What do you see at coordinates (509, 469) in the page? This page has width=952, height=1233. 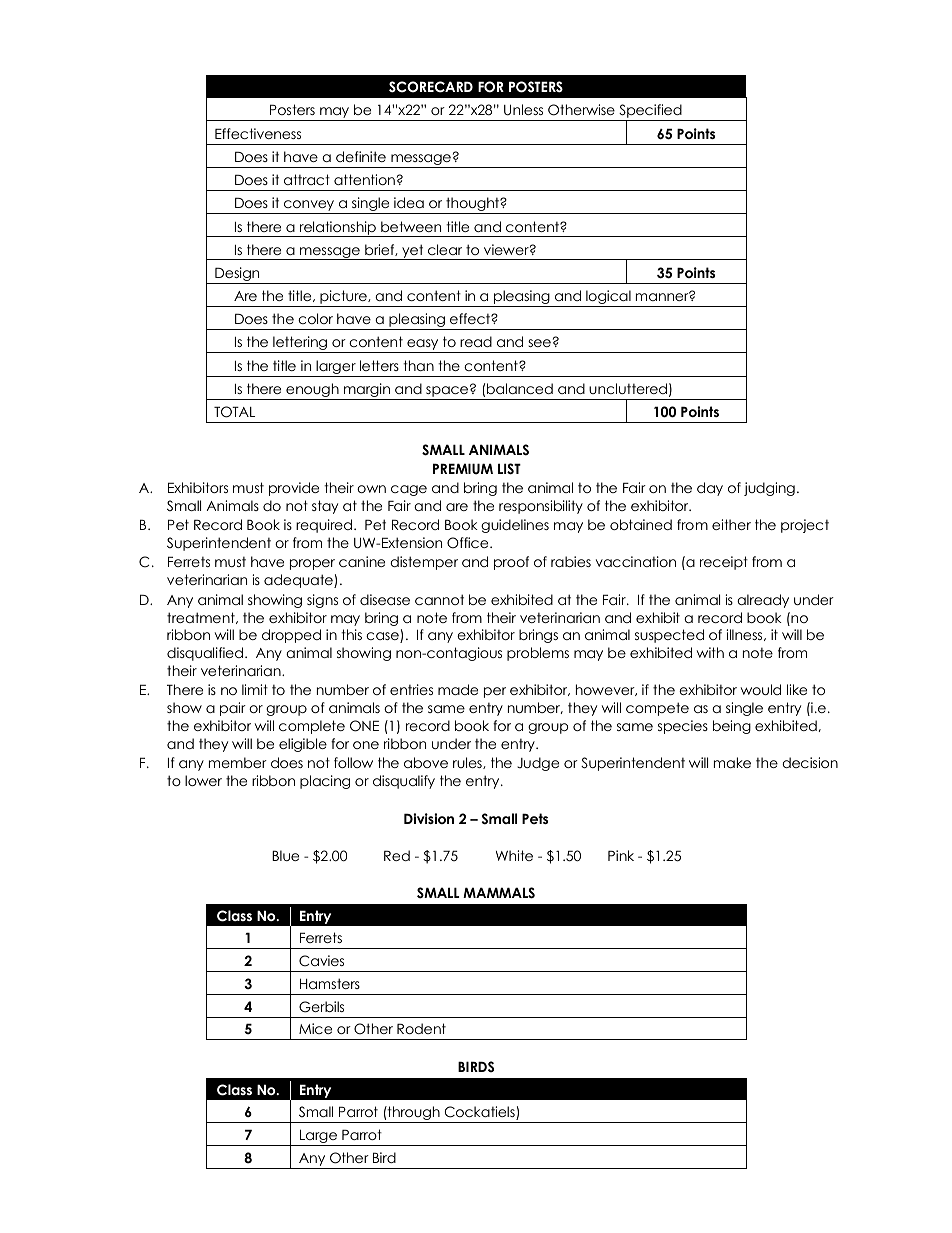 I see `LIST` at bounding box center [509, 469].
